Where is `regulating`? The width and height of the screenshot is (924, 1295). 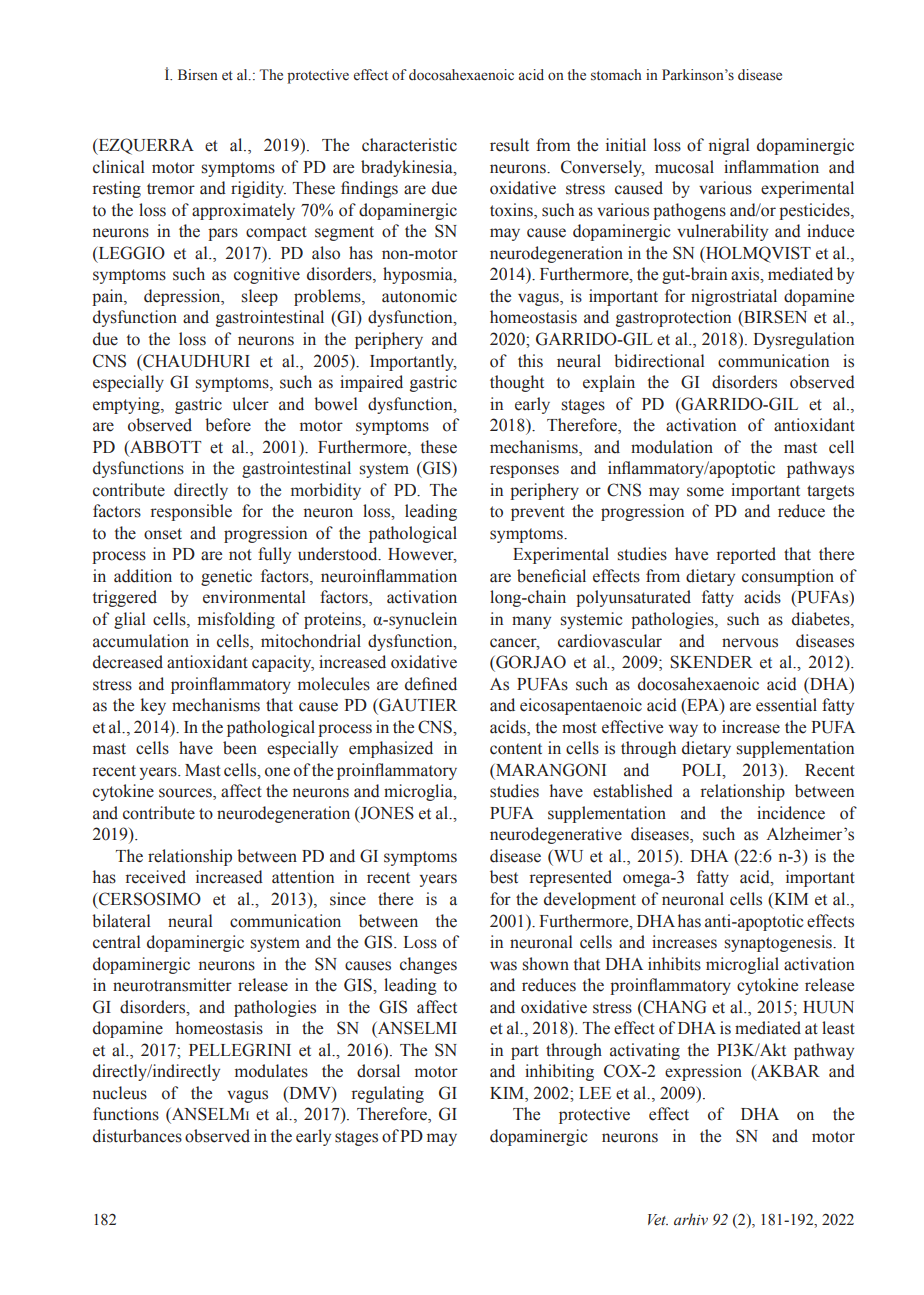
regulating is located at coordinates (388, 1094).
